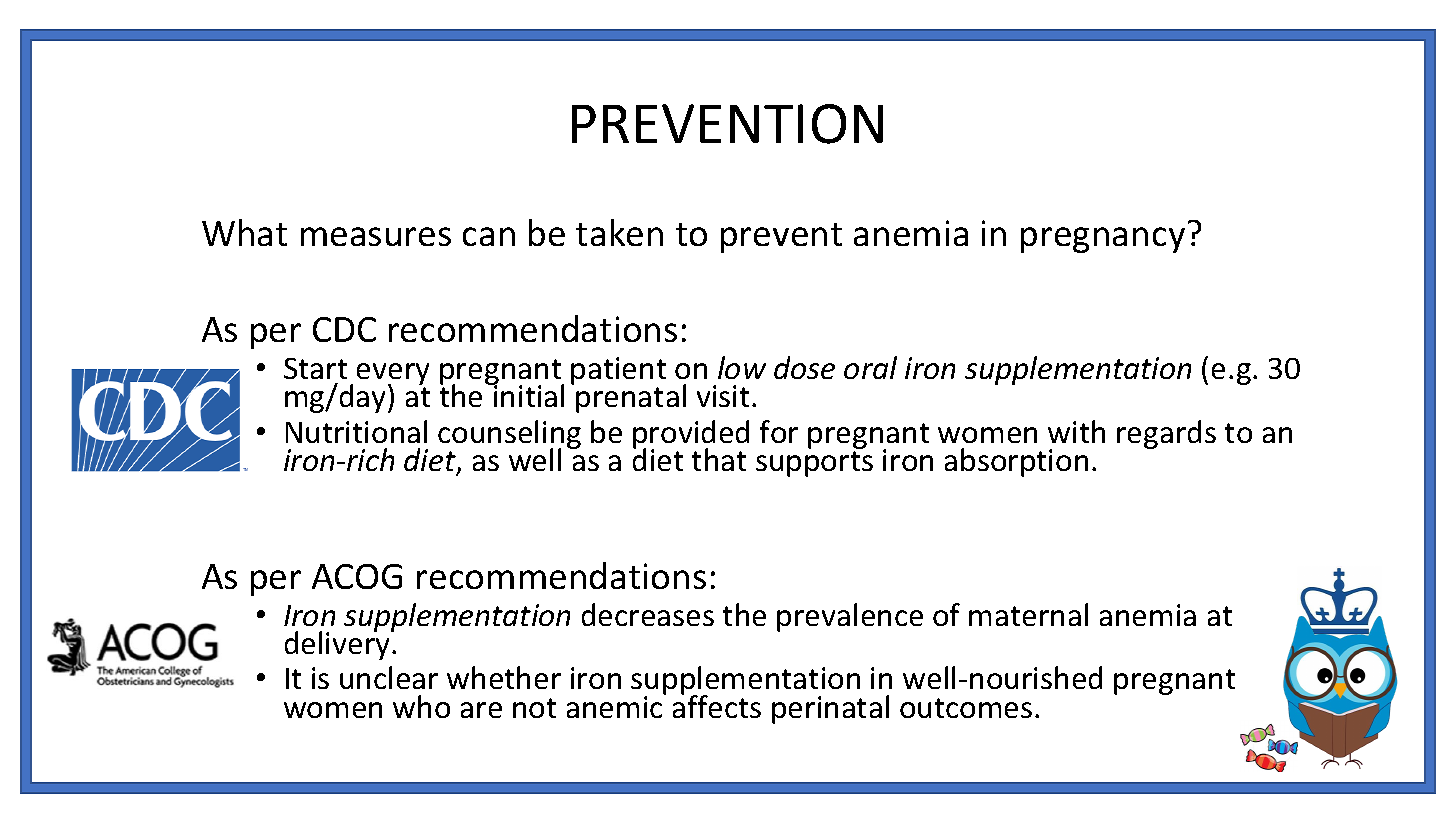 The width and height of the screenshot is (1456, 819). Describe the element at coordinates (717, 705) in the screenshot. I see `affects` at that location.
